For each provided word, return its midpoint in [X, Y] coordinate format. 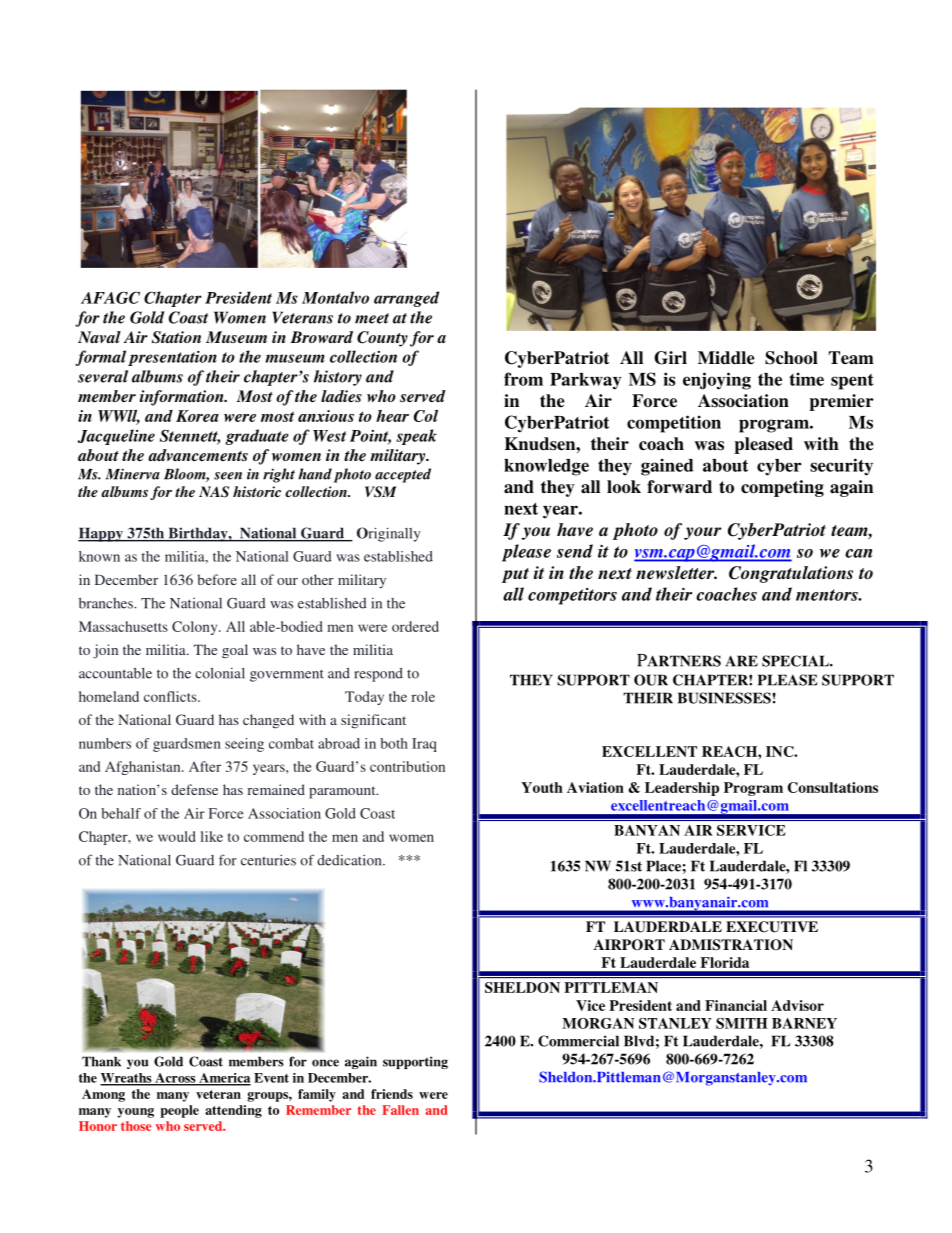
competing [782, 488]
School [791, 358]
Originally [389, 534]
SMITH [742, 1023]
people [179, 1111]
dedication [350, 860]
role [423, 696]
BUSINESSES [725, 698]
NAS [214, 492]
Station [176, 337]
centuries [268, 860]
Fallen [400, 1110]
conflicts [171, 696]
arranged [406, 299]
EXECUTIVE [772, 927]
